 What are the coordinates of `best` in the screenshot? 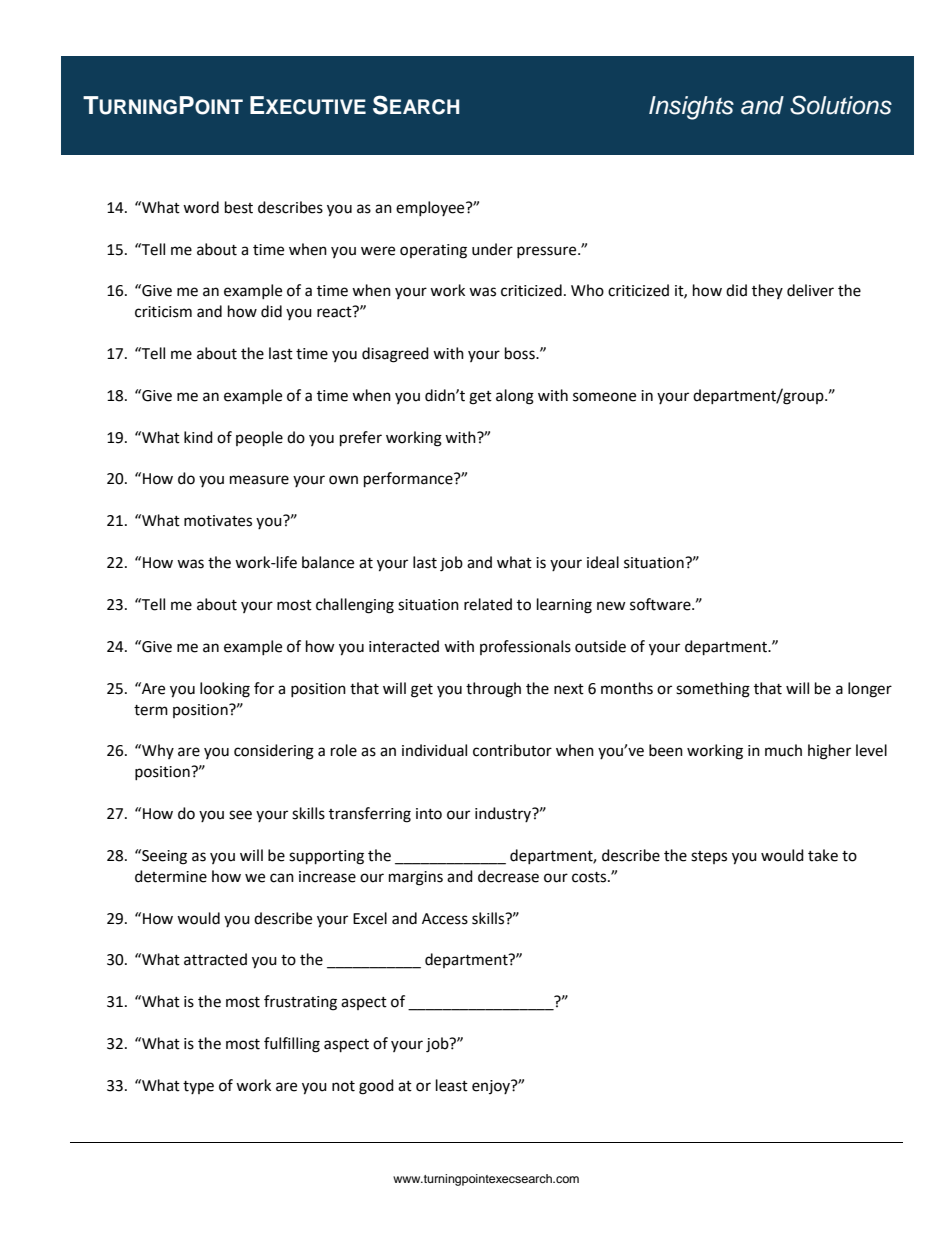 It's located at (239, 207).
